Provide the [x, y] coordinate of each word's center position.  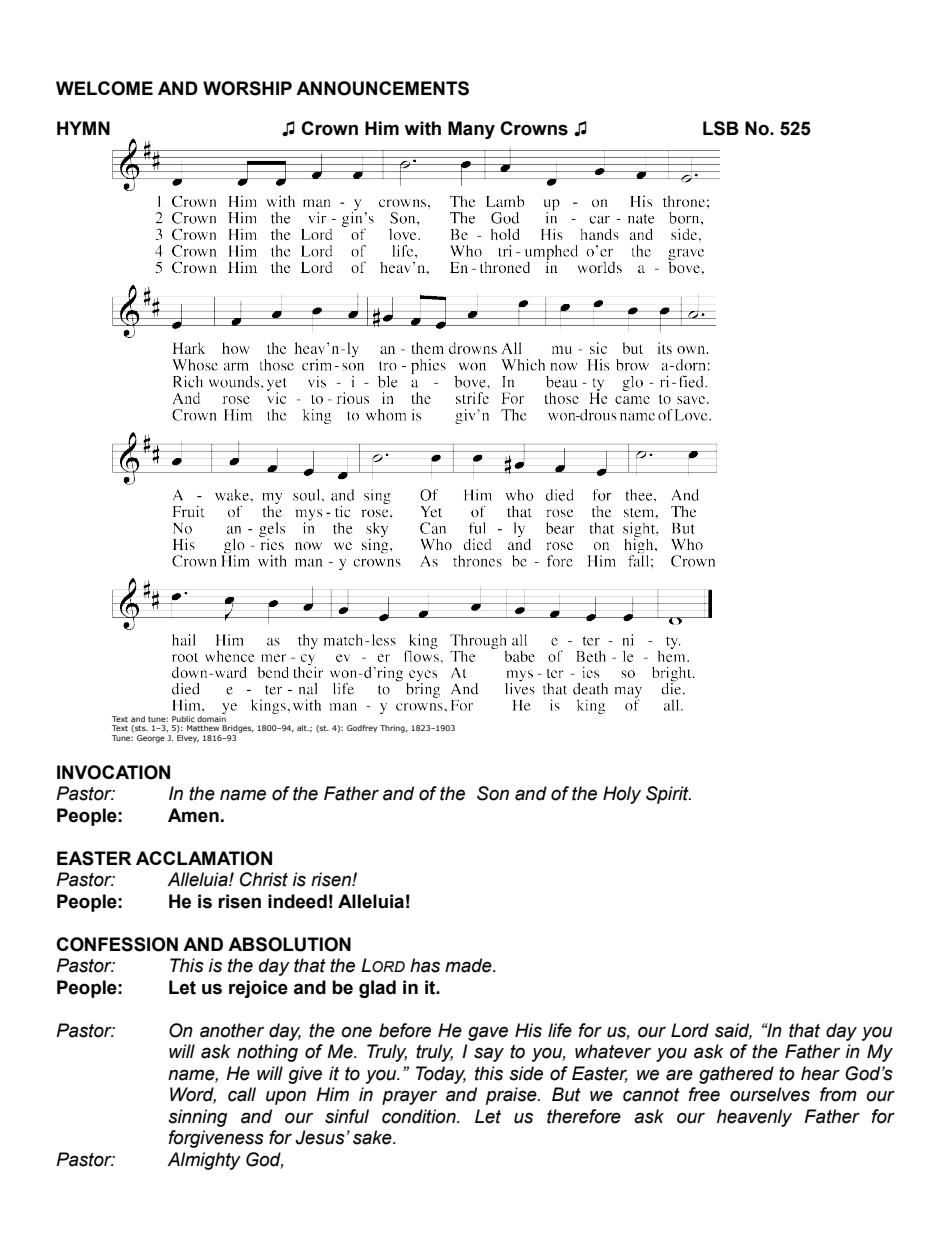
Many [471, 130]
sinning [198, 1118]
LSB [721, 128]
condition [420, 1116]
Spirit [668, 795]
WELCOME [104, 88]
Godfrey [362, 729]
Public [183, 719]
